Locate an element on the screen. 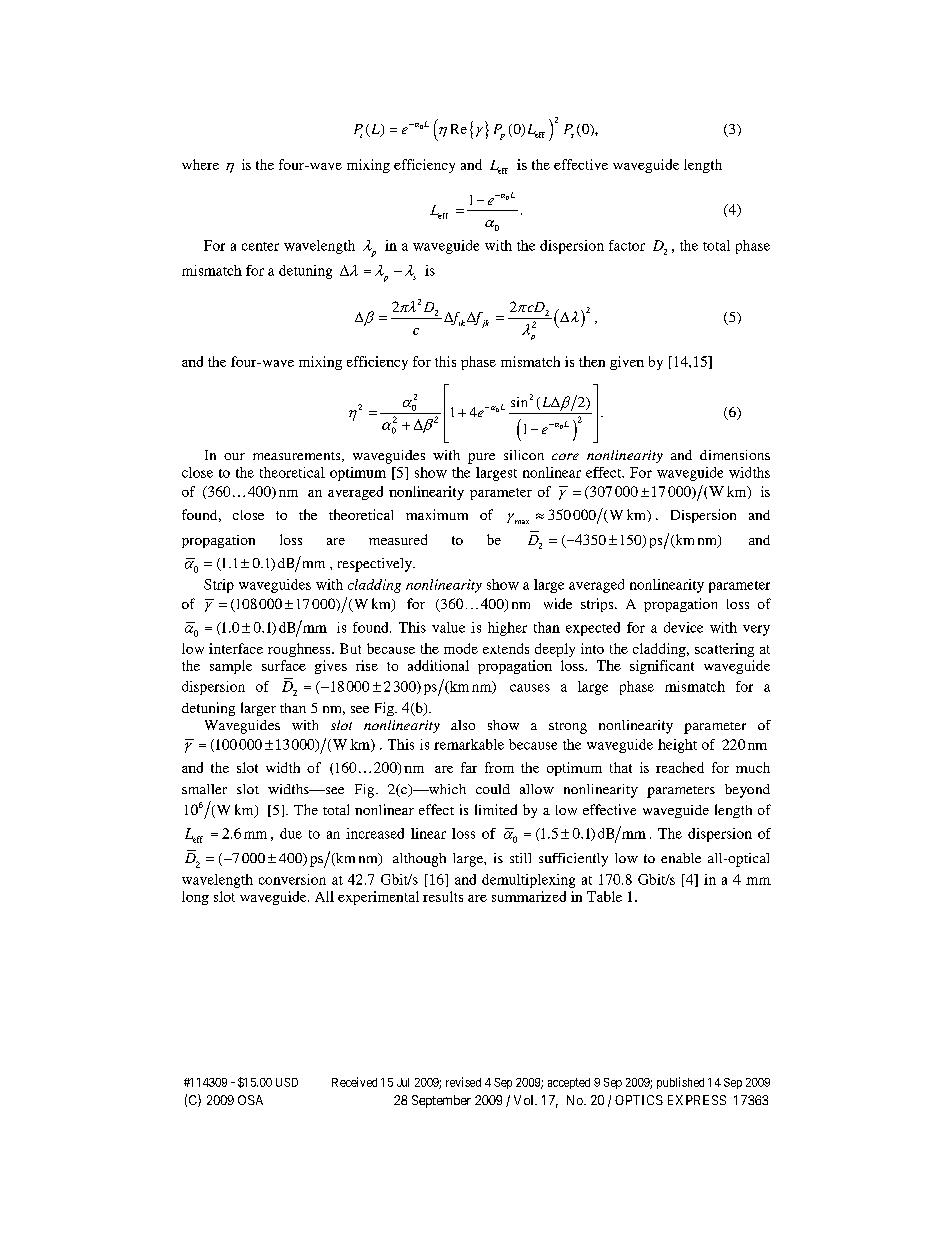 This screenshot has height=1233, width=952. still is located at coordinates (520, 858).
